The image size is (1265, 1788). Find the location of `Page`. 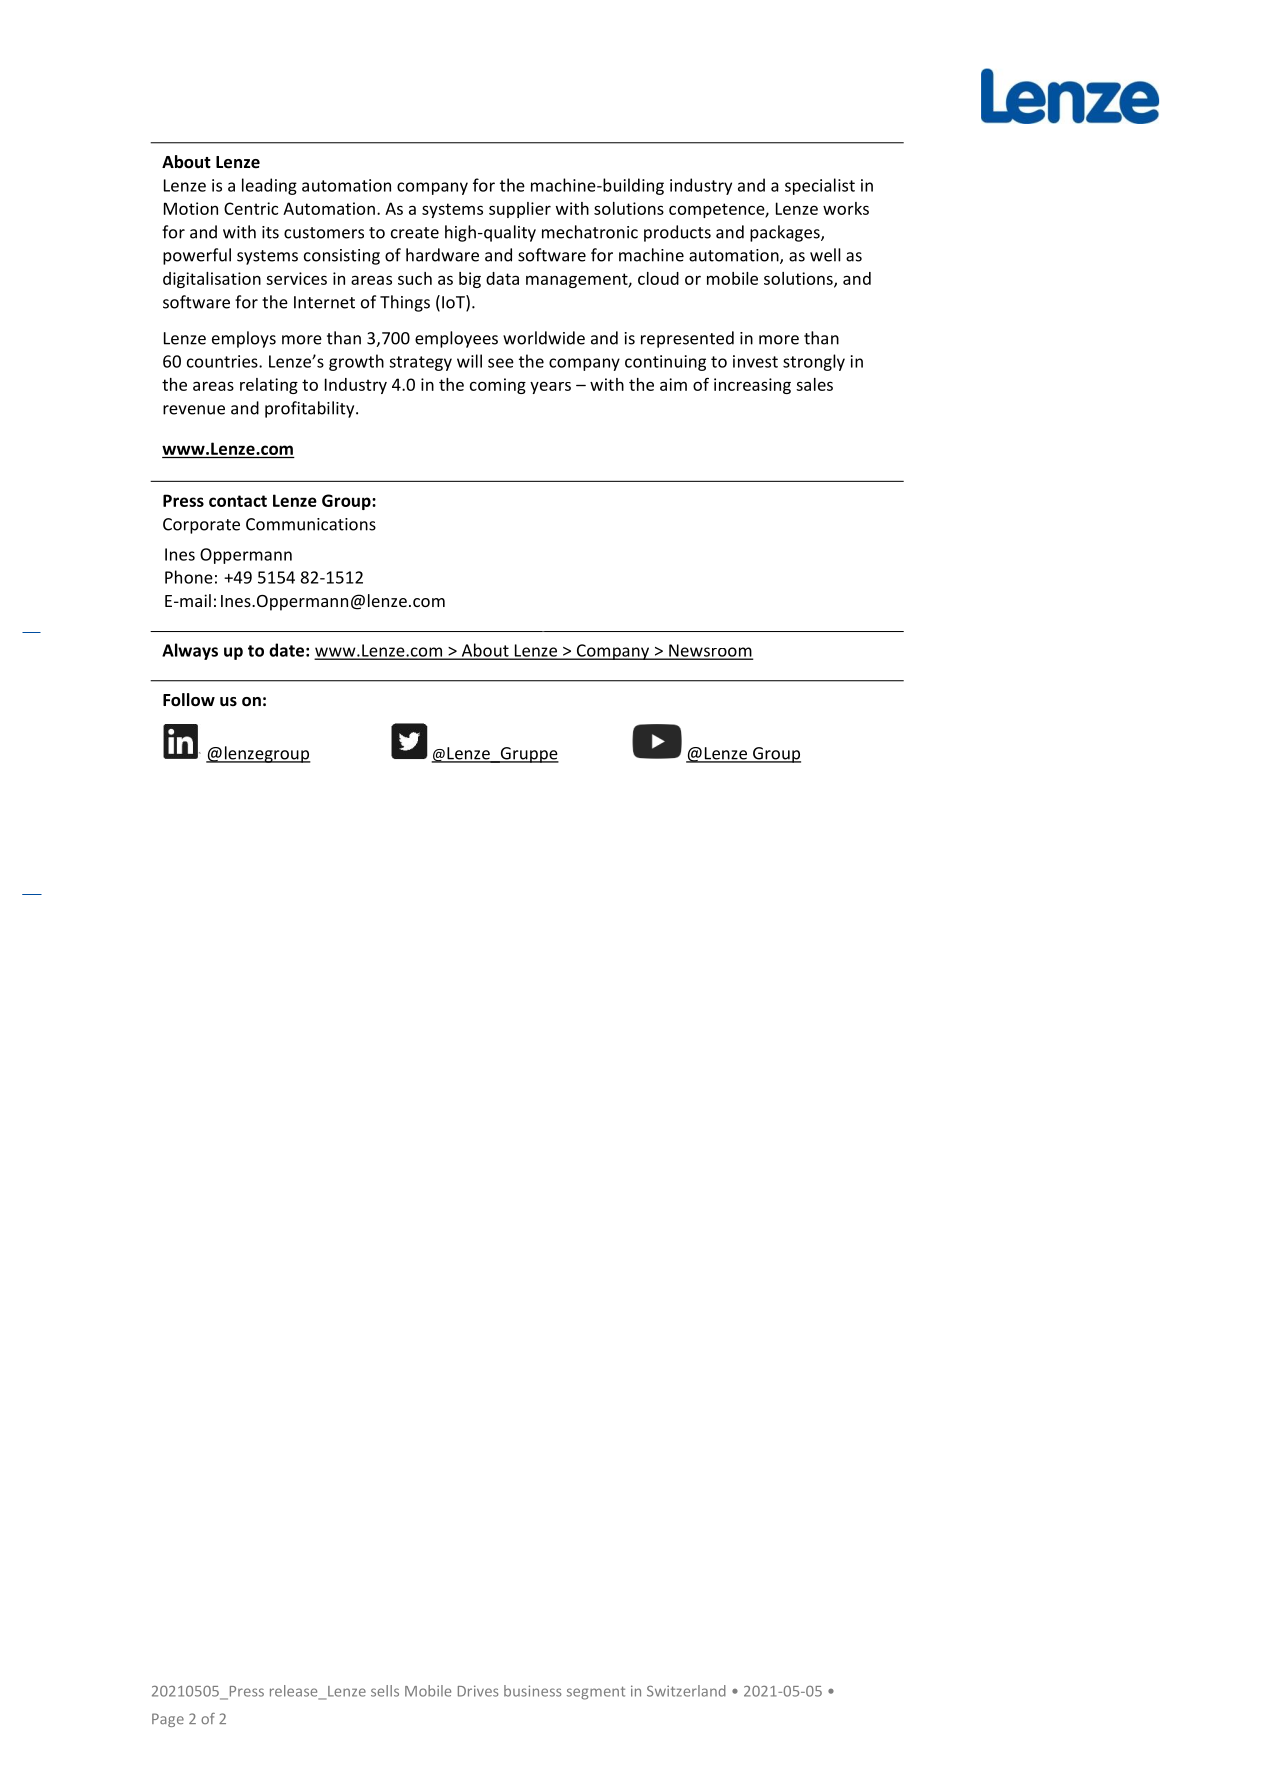

Page is located at coordinates (168, 1720).
